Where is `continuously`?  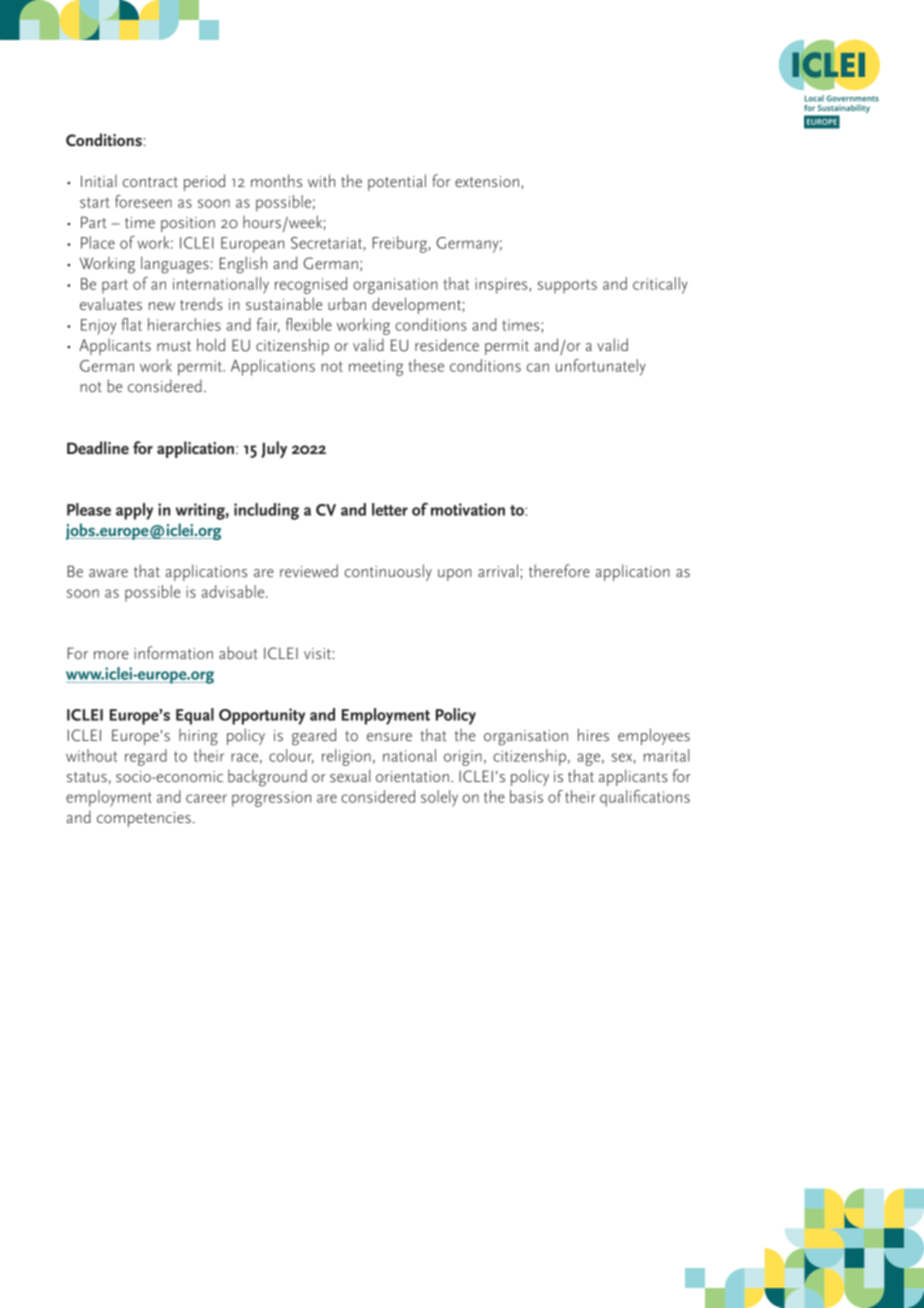 continuously is located at coordinates (388, 572).
